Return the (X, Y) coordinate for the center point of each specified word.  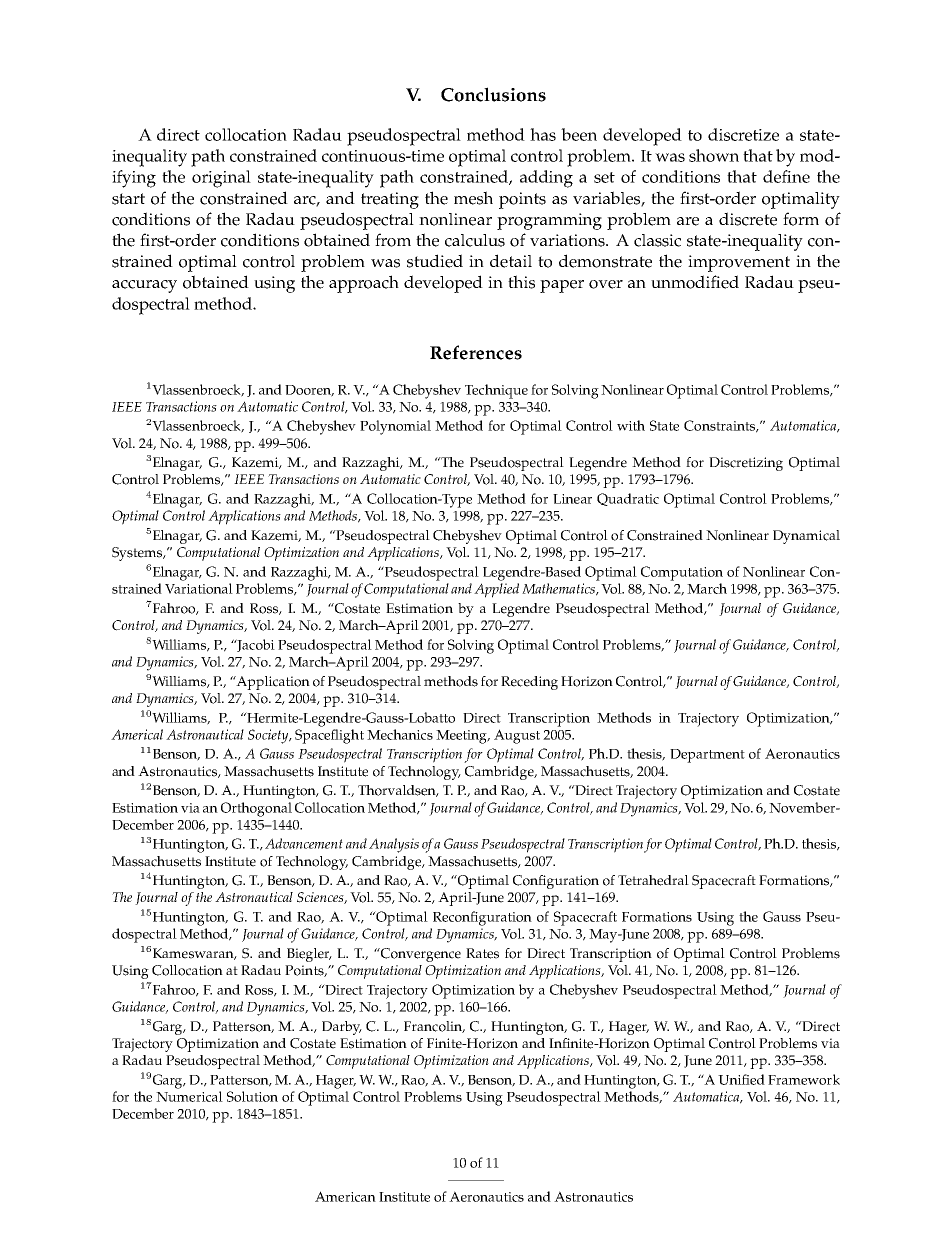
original (221, 179)
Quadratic (628, 499)
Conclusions (493, 94)
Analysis (394, 845)
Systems (138, 554)
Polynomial (395, 427)
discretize (743, 134)
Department (707, 756)
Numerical (189, 1096)
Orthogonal (256, 809)
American (345, 1196)
